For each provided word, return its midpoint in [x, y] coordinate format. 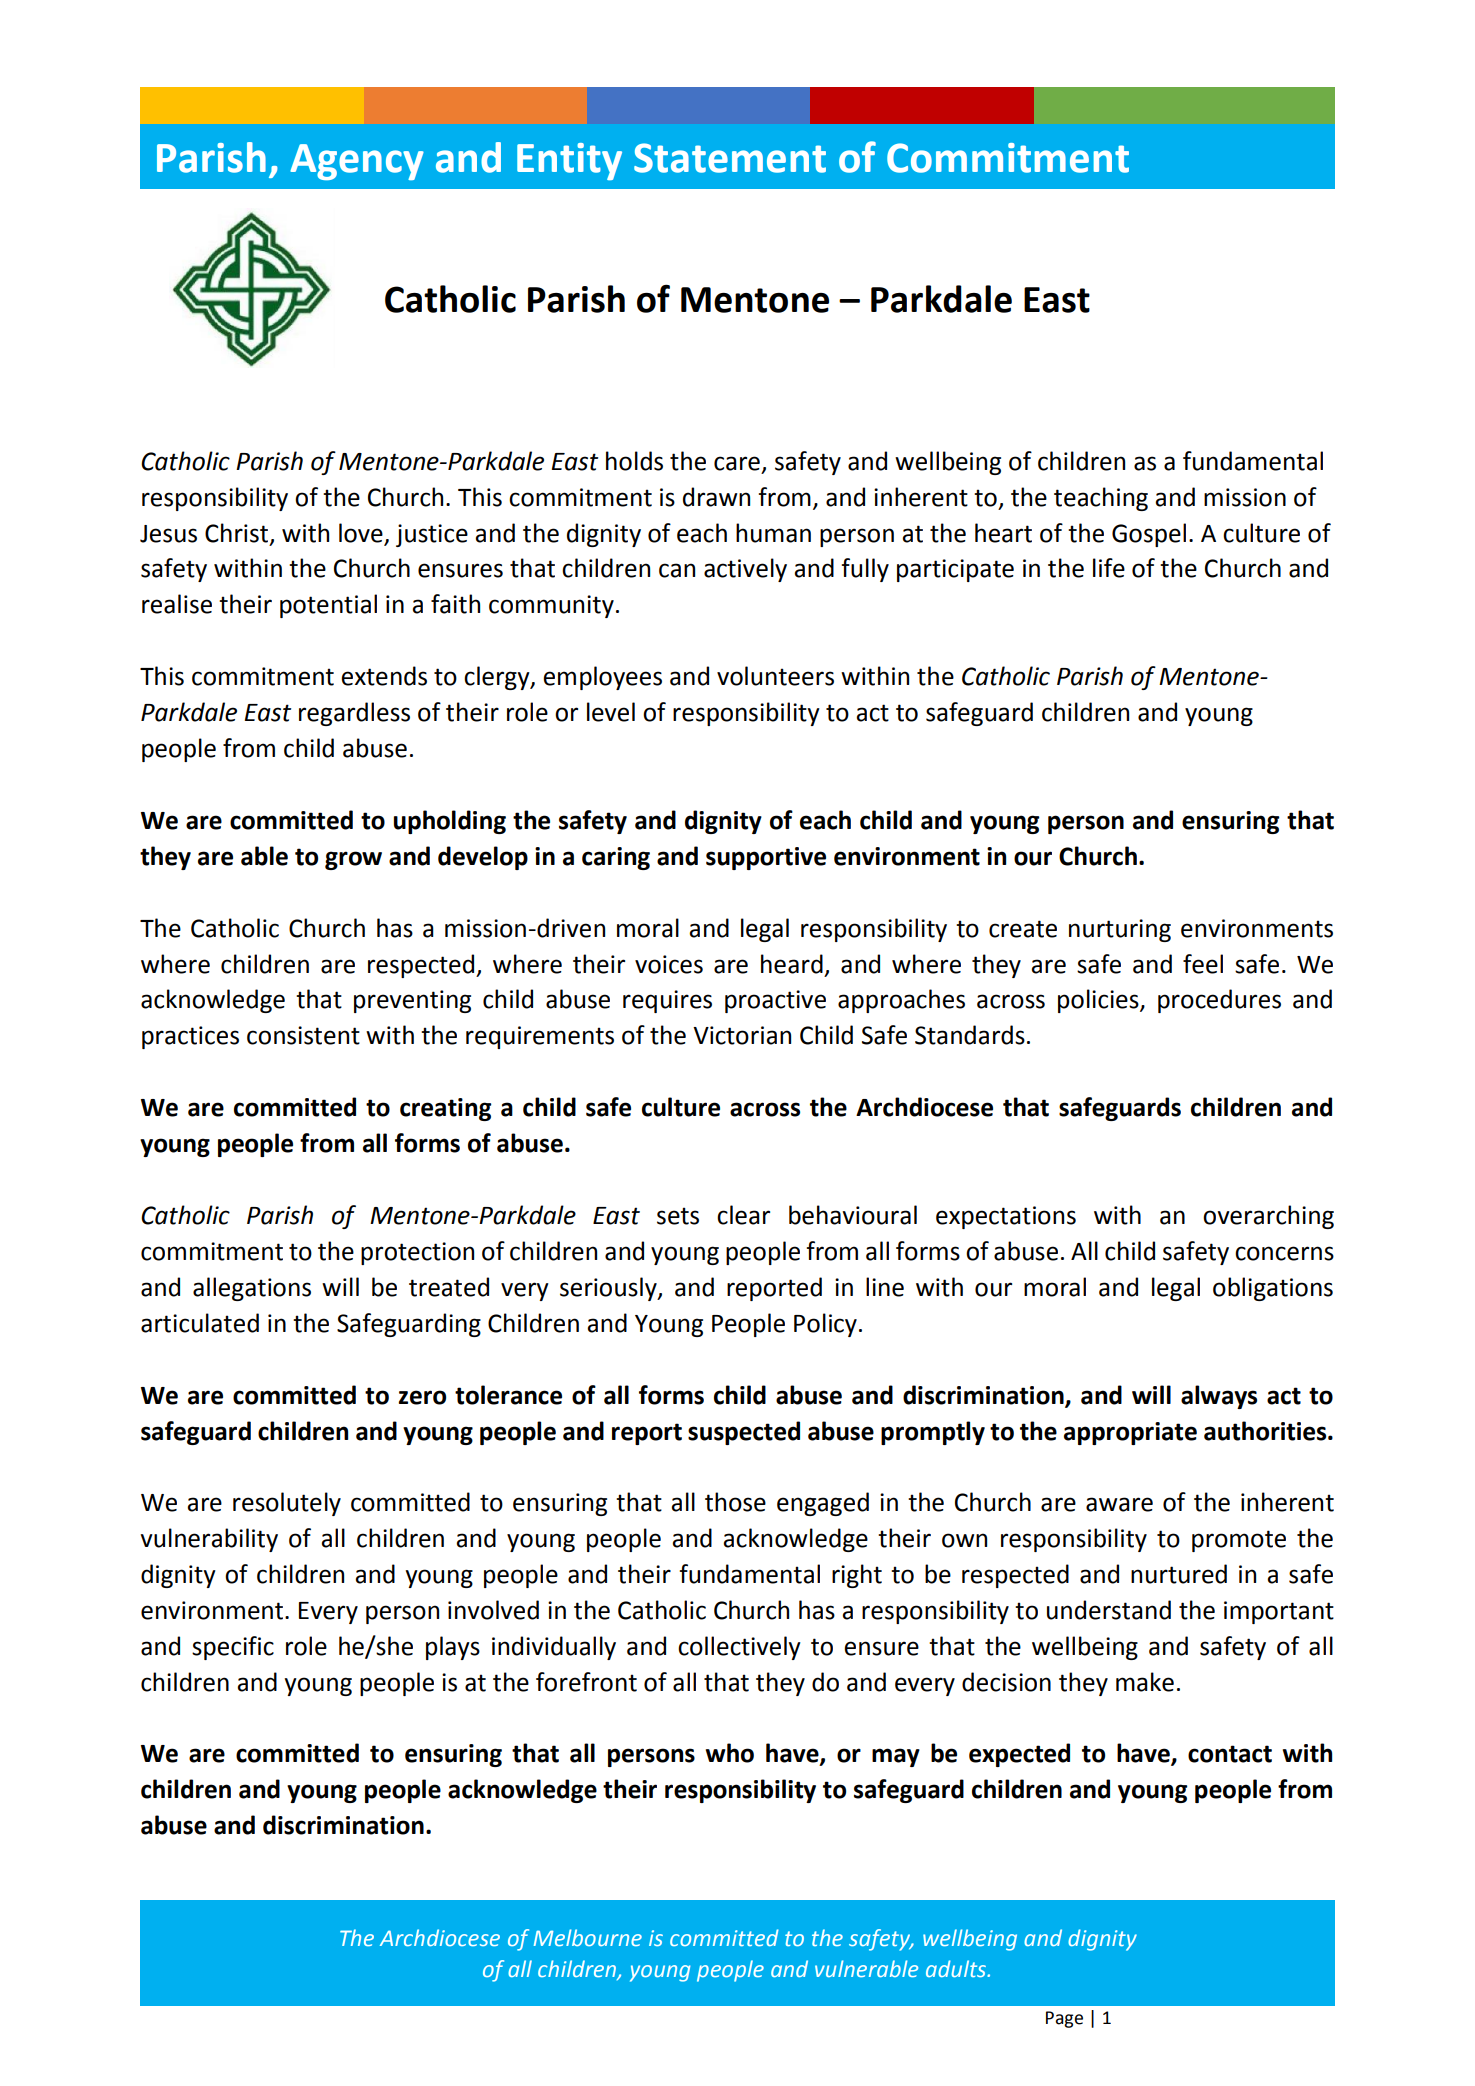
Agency [357, 162]
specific [233, 1648]
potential [328, 606]
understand [1109, 1610]
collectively [739, 1648]
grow [353, 860]
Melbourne [588, 1937]
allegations [252, 1289]
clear [743, 1215]
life [1109, 568]
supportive [766, 858]
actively [745, 570]
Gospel [1149, 535]
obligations [1273, 1289]
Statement [730, 158]
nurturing [1120, 930]
